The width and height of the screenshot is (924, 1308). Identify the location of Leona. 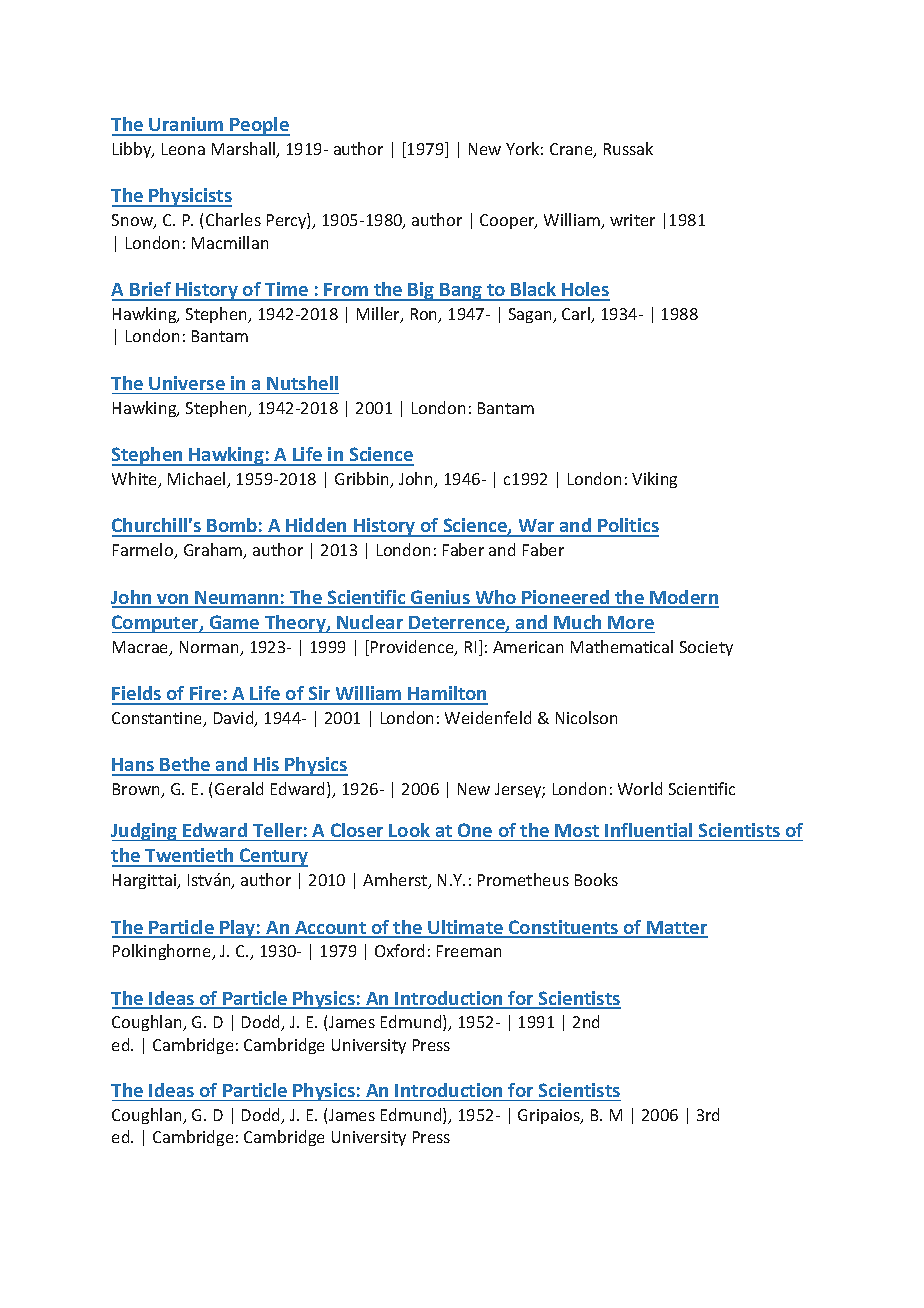
(183, 149).
